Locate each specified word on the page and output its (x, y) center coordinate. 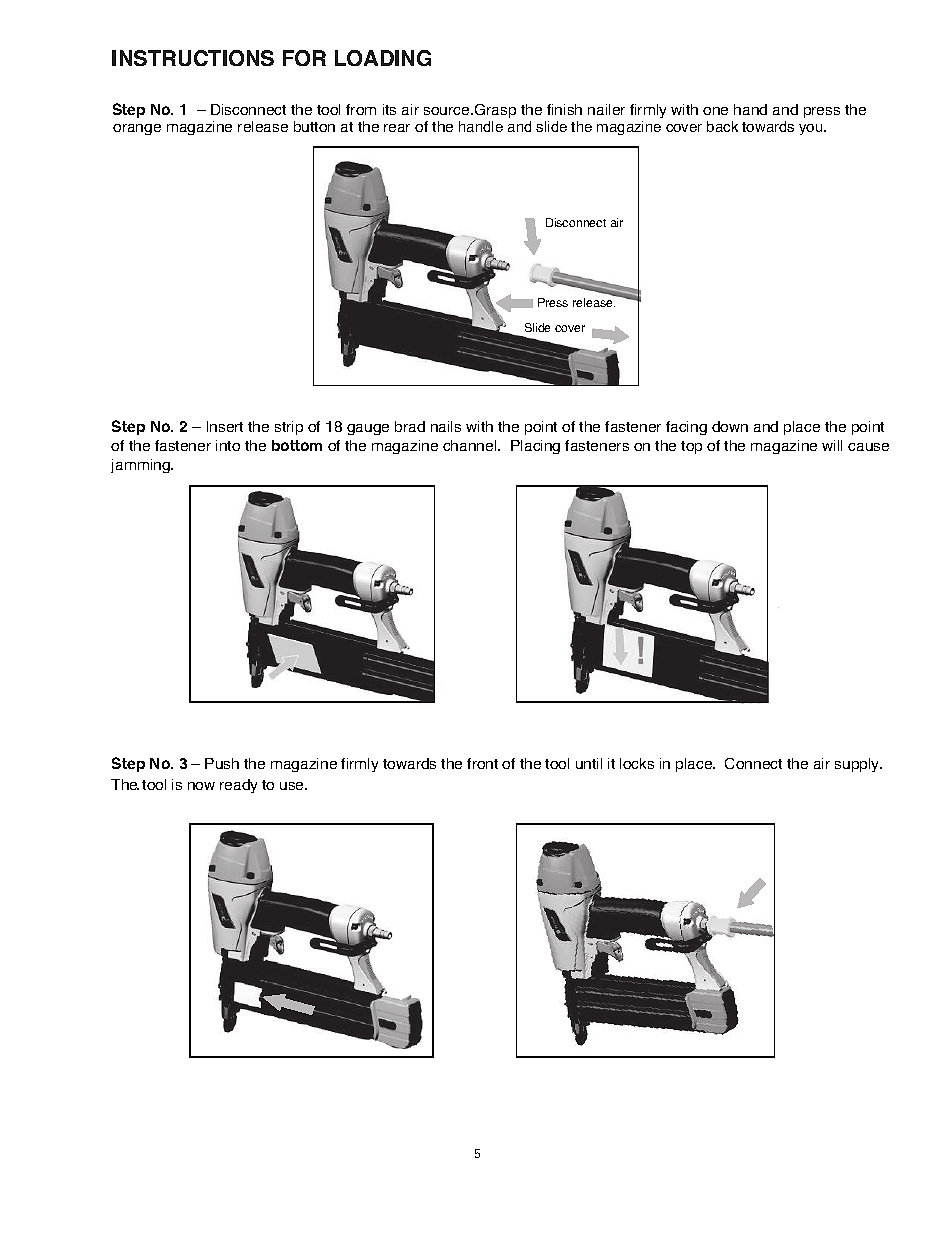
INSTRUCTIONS (193, 58)
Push (222, 763)
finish (564, 109)
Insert (225, 426)
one (715, 111)
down (730, 426)
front (482, 763)
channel (471, 445)
